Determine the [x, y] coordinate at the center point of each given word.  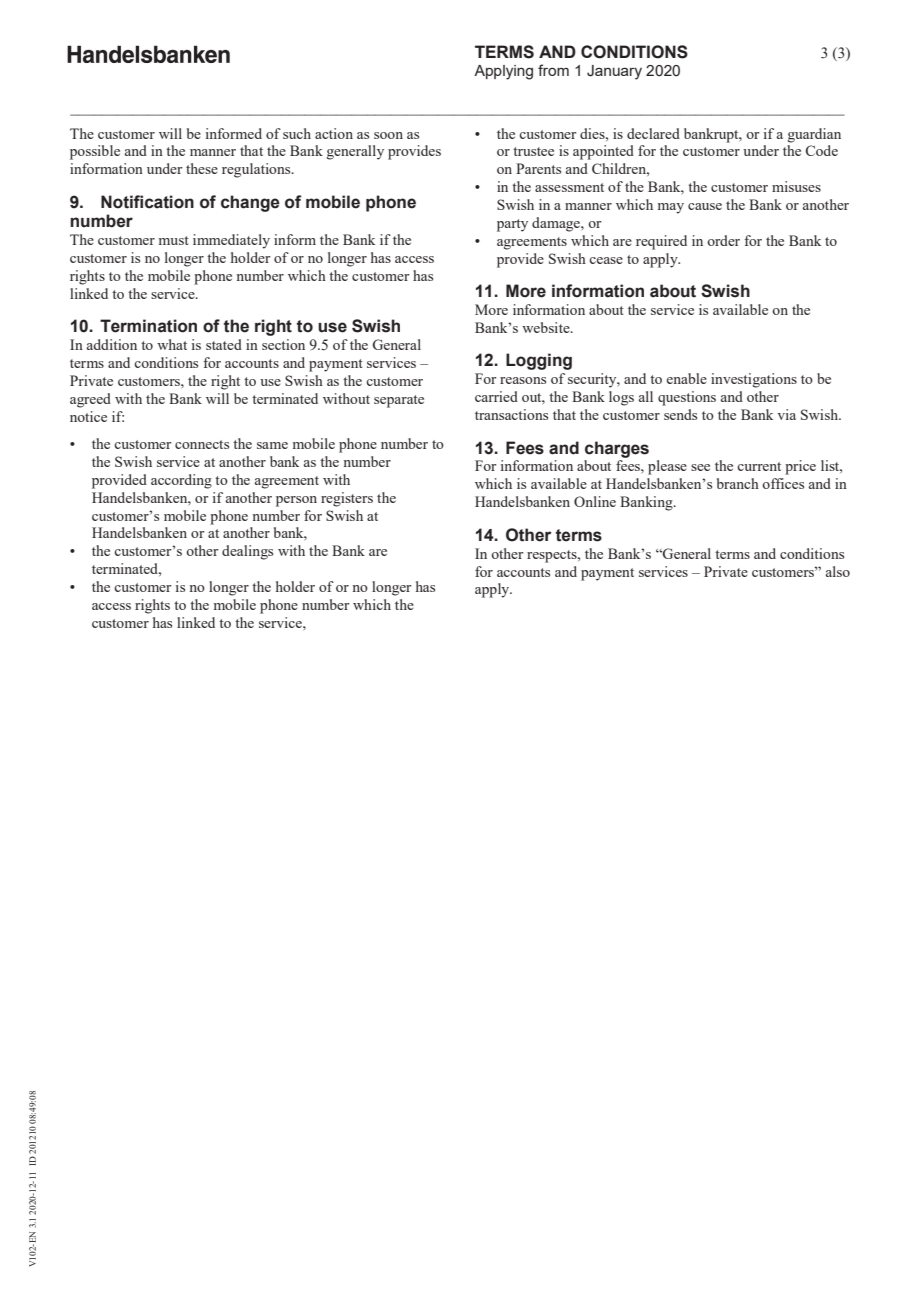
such [297, 133]
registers [347, 499]
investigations [754, 380]
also [838, 571]
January [614, 72]
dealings [247, 552]
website [547, 327]
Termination [148, 326]
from [553, 70]
